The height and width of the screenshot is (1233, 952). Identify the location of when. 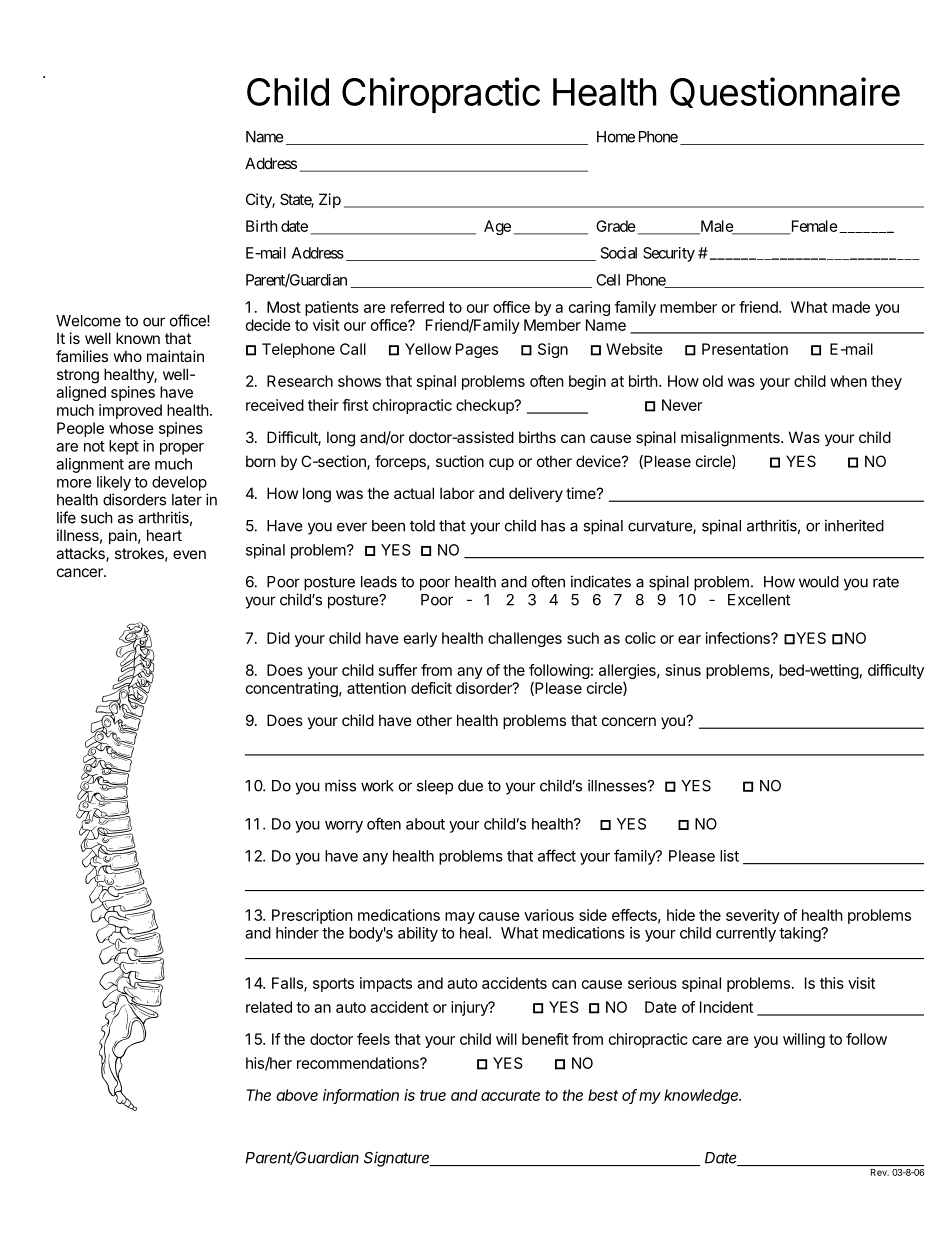
(848, 381).
